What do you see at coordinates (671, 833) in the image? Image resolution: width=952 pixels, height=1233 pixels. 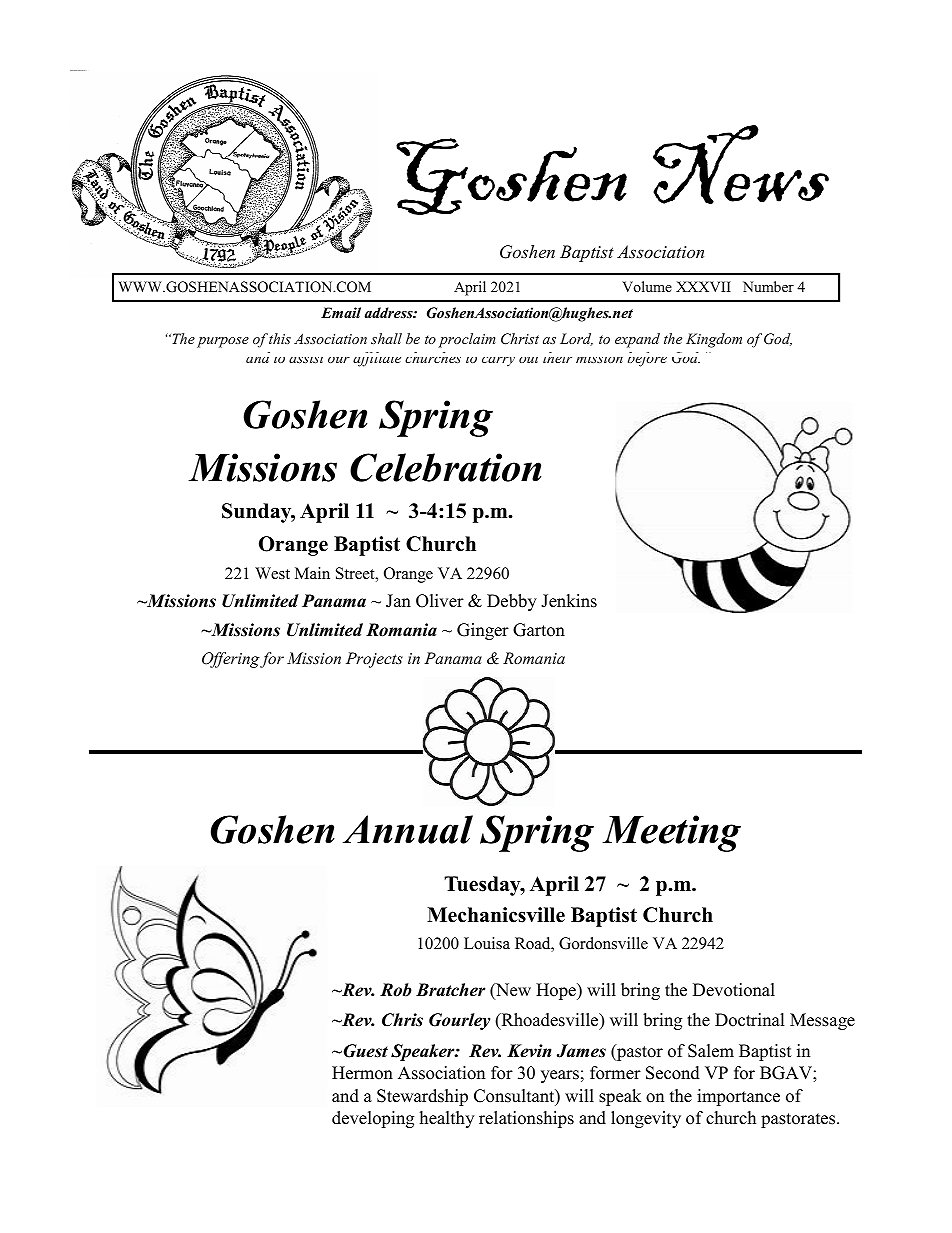 I see `Meeting` at bounding box center [671, 833].
